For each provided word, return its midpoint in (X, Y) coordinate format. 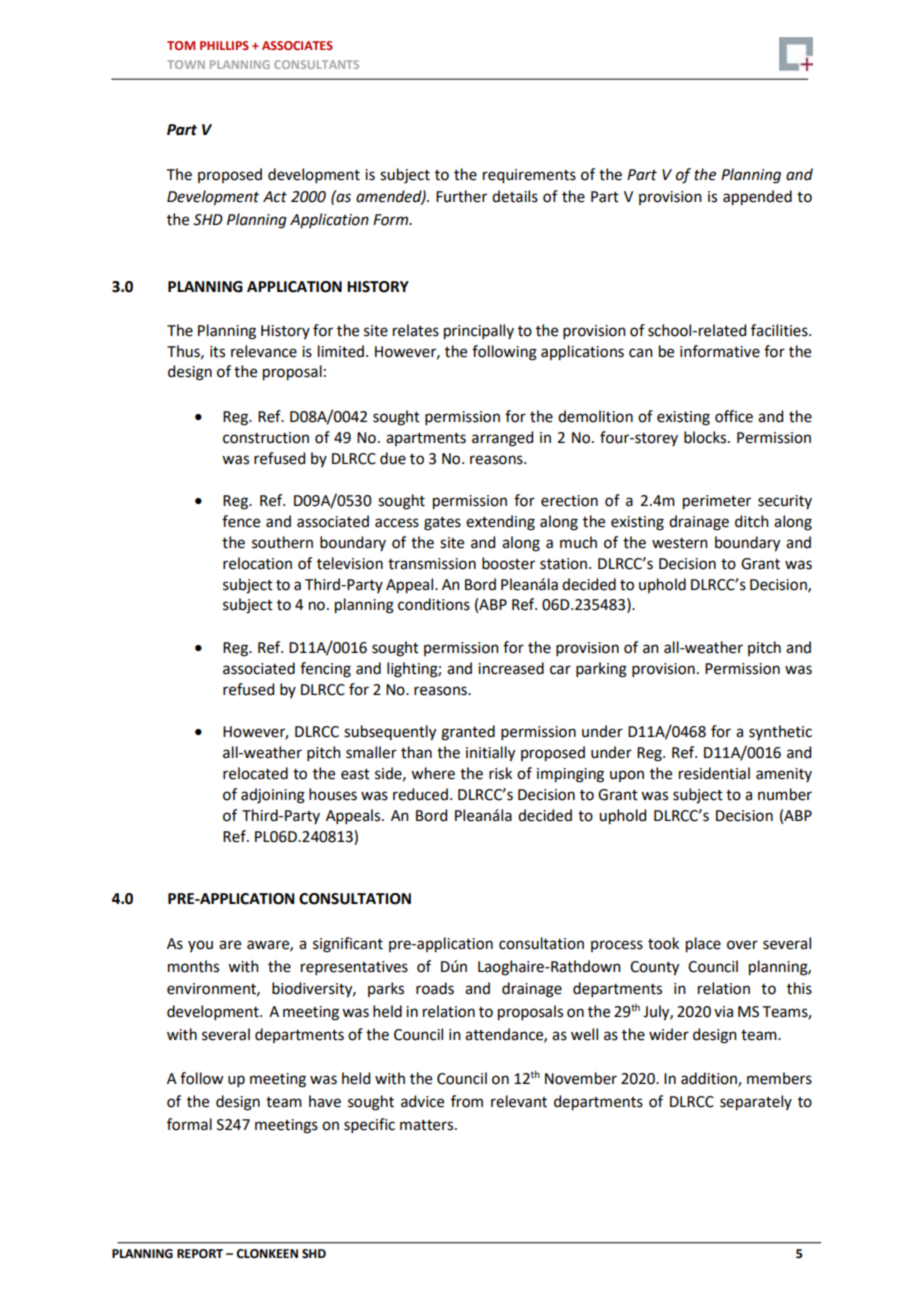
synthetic (780, 732)
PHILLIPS (224, 45)
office (734, 416)
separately (756, 1103)
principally (479, 332)
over (742, 945)
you (200, 946)
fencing (325, 670)
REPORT (200, 1254)
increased (511, 668)
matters (428, 1125)
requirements (529, 176)
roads (435, 988)
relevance (264, 351)
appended (757, 198)
